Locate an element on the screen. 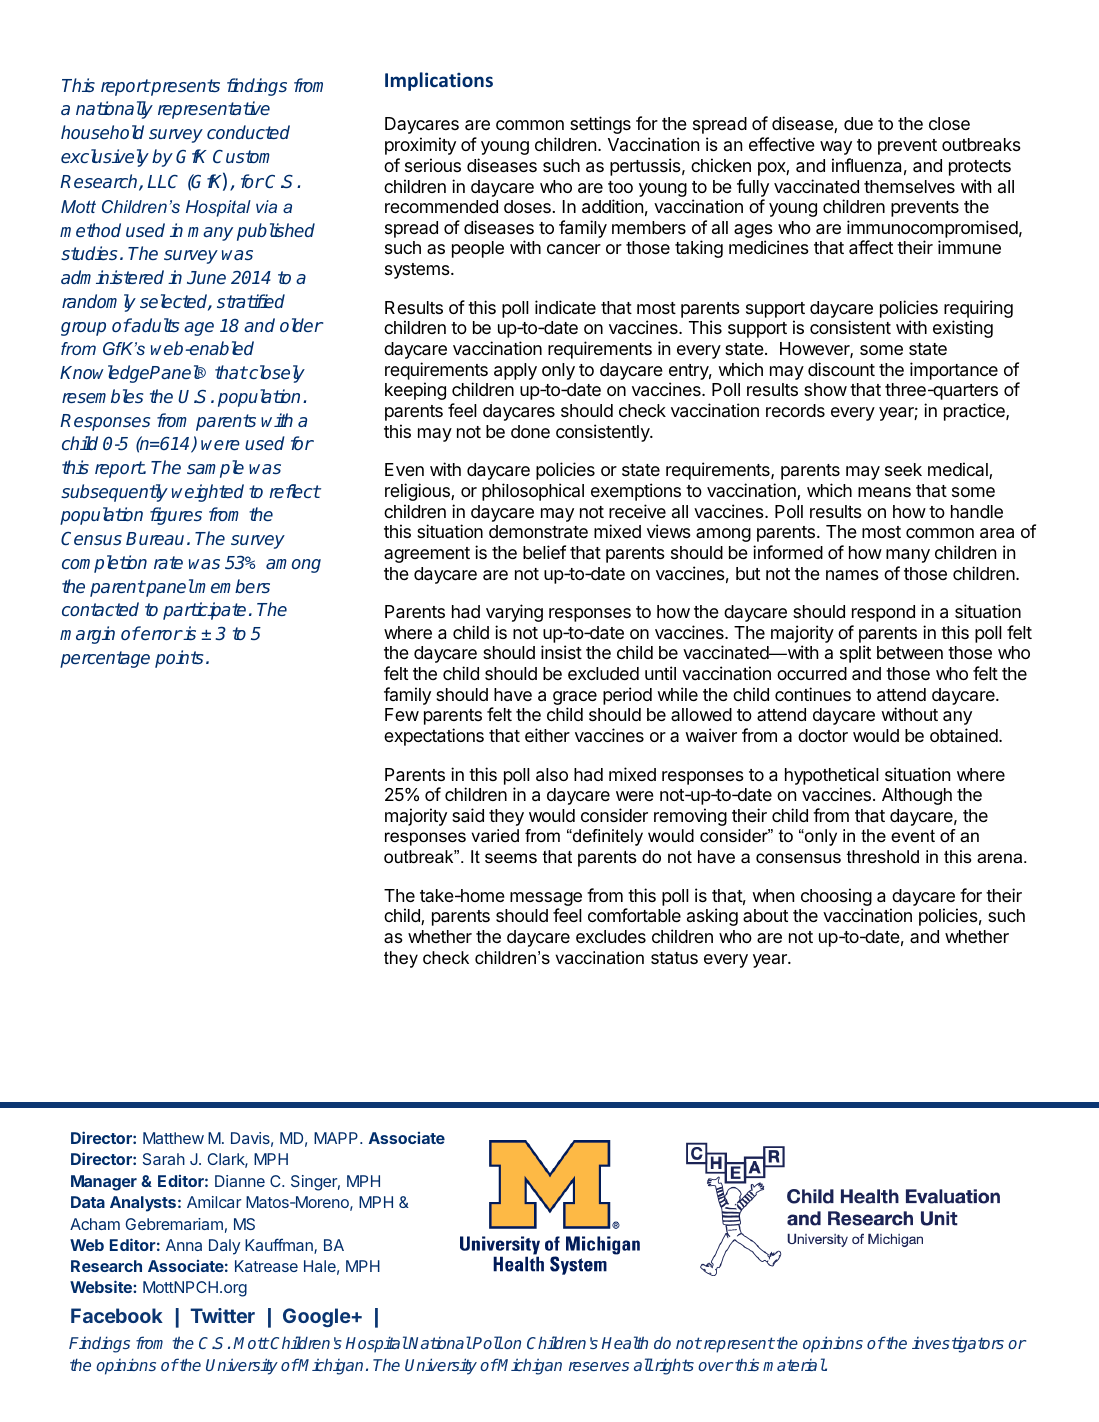 This screenshot has height=1422, width=1099. doctor is located at coordinates (823, 735).
